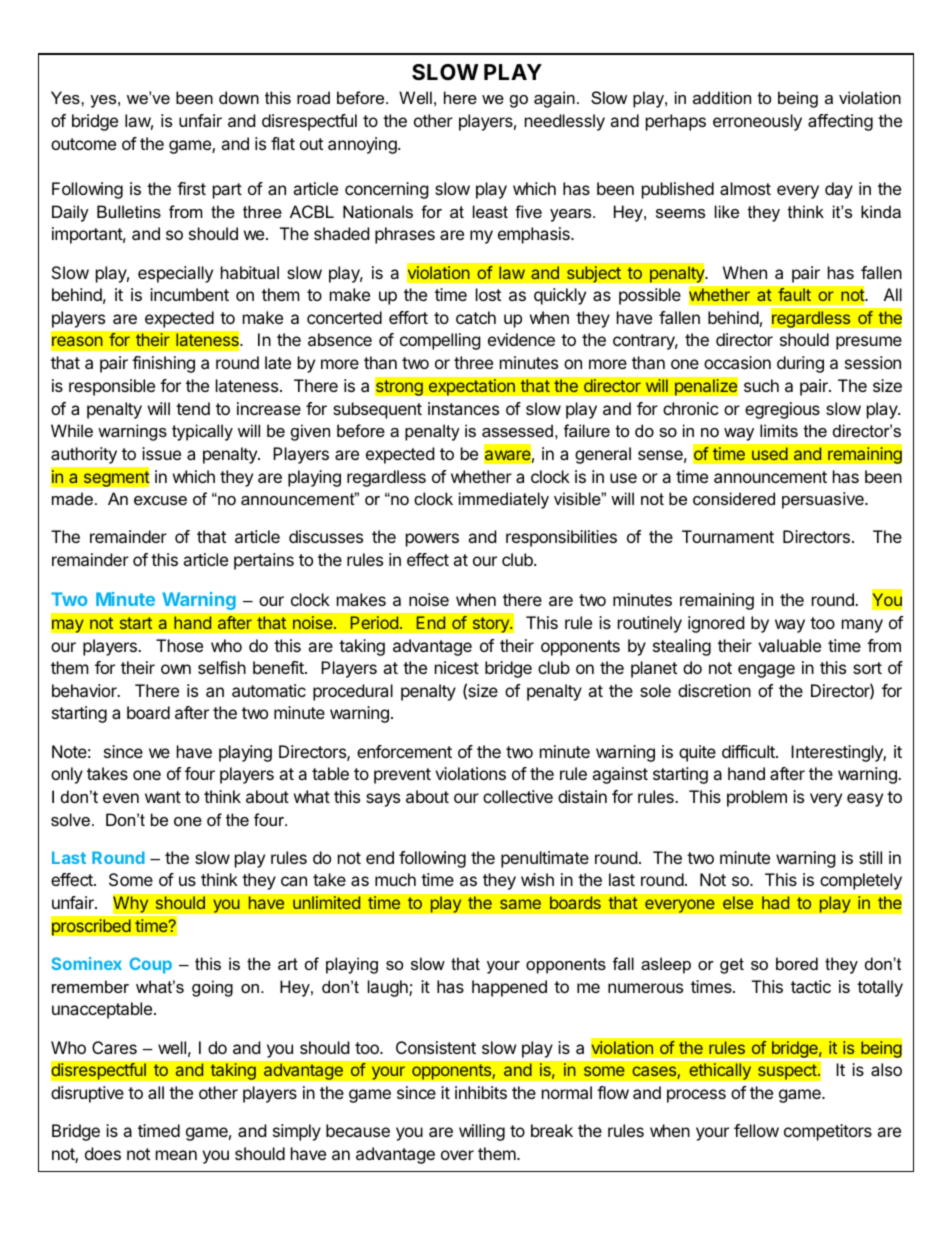 This screenshot has height=1233, width=952. What do you see at coordinates (565, 122) in the screenshot?
I see `needlessly` at bounding box center [565, 122].
